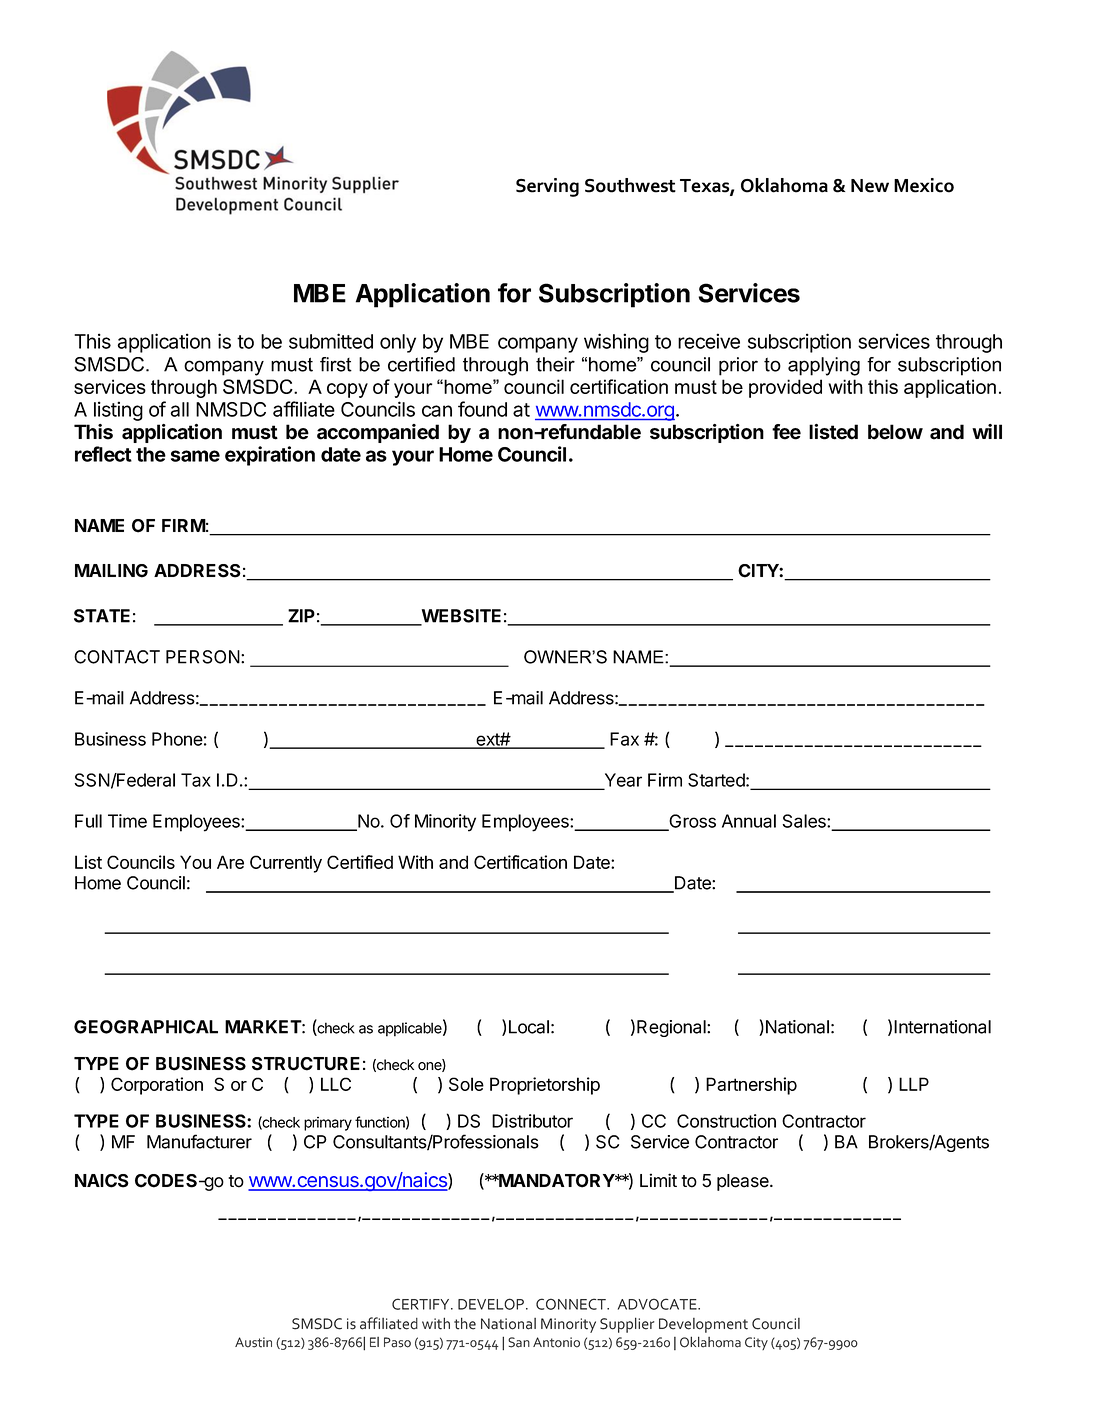 The height and width of the page is (1415, 1093). Describe the element at coordinates (572, 1304) in the page. I see `CONNECT` at that location.
